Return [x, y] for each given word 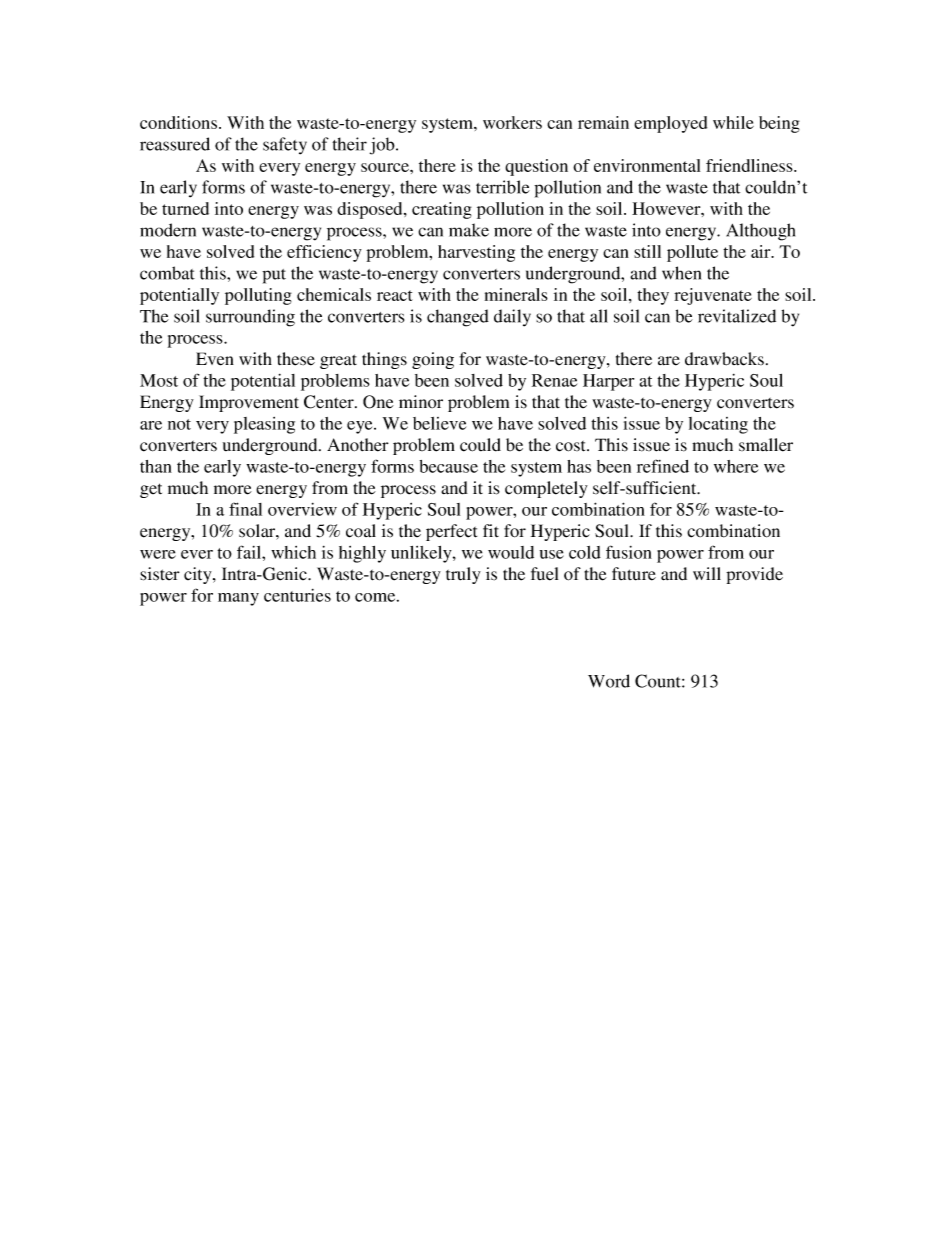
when [681, 273]
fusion [629, 552]
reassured [175, 144]
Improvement [249, 403]
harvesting [476, 253]
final [245, 509]
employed [670, 124]
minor [421, 401]
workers [512, 122]
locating [718, 425]
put [274, 276]
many [238, 599]
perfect [451, 532]
